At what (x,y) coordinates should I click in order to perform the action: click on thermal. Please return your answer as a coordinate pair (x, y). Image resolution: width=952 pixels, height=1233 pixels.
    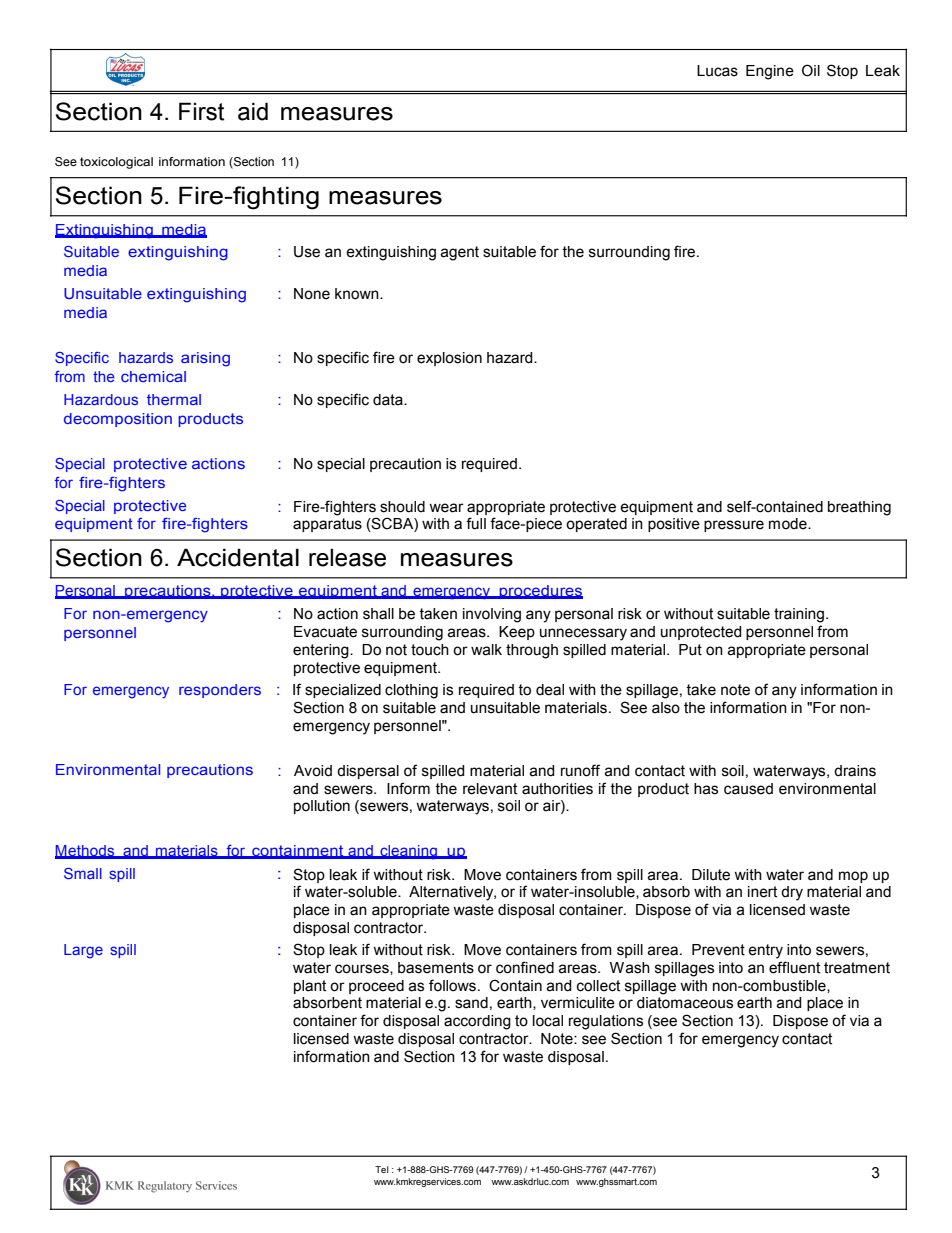
    Looking at the image, I should click on (174, 399).
